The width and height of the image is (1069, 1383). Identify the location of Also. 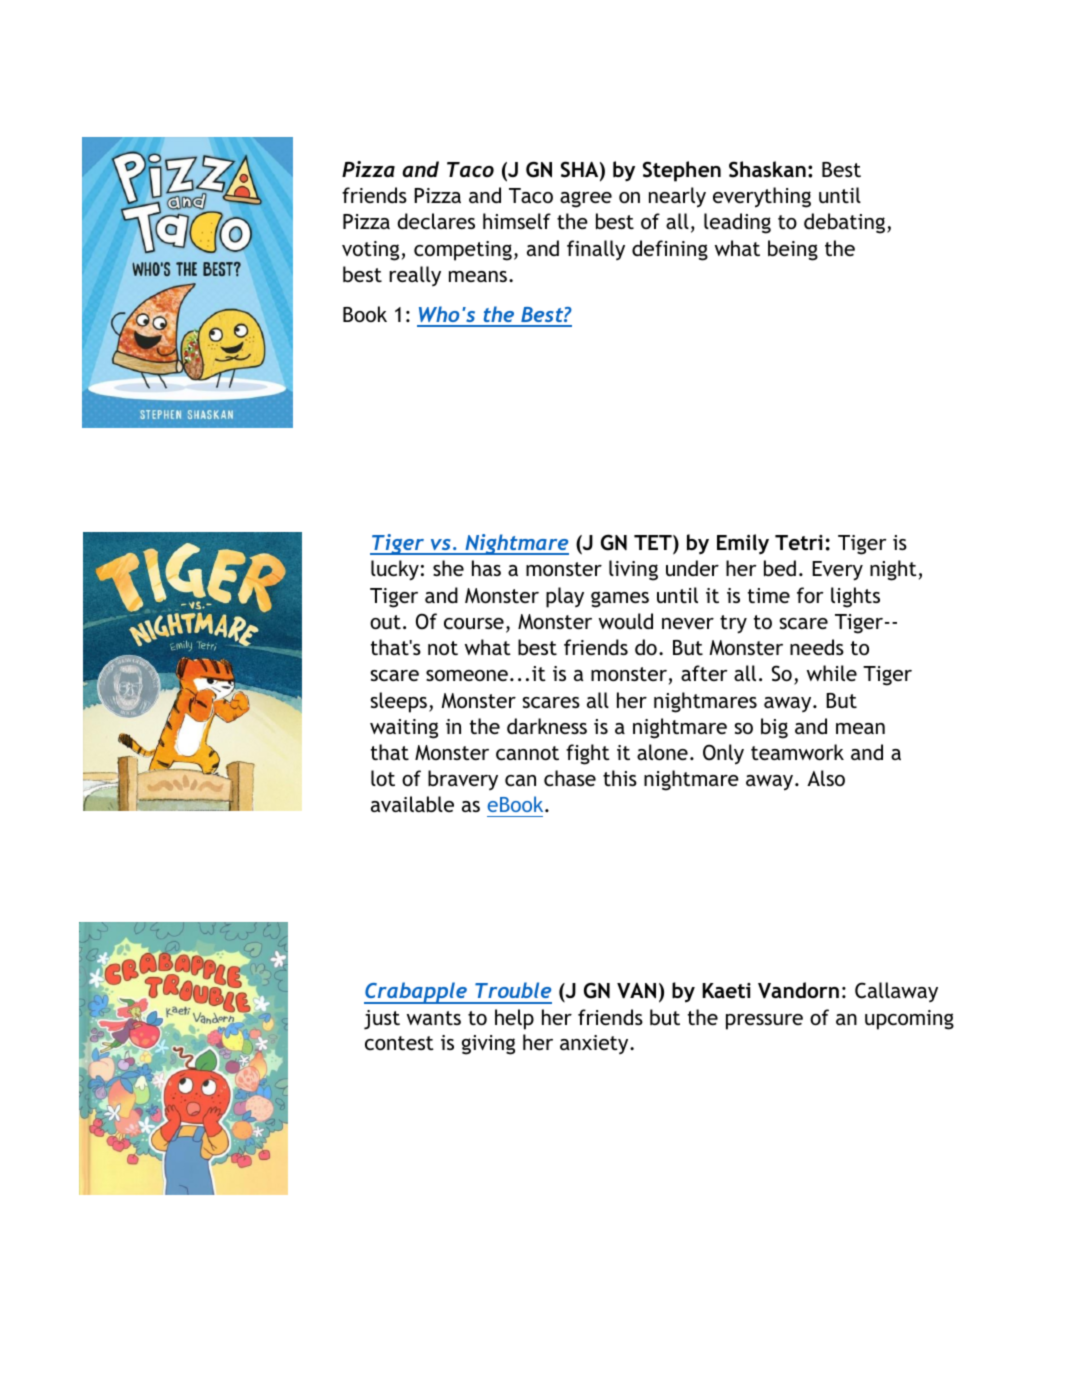
(826, 778).
